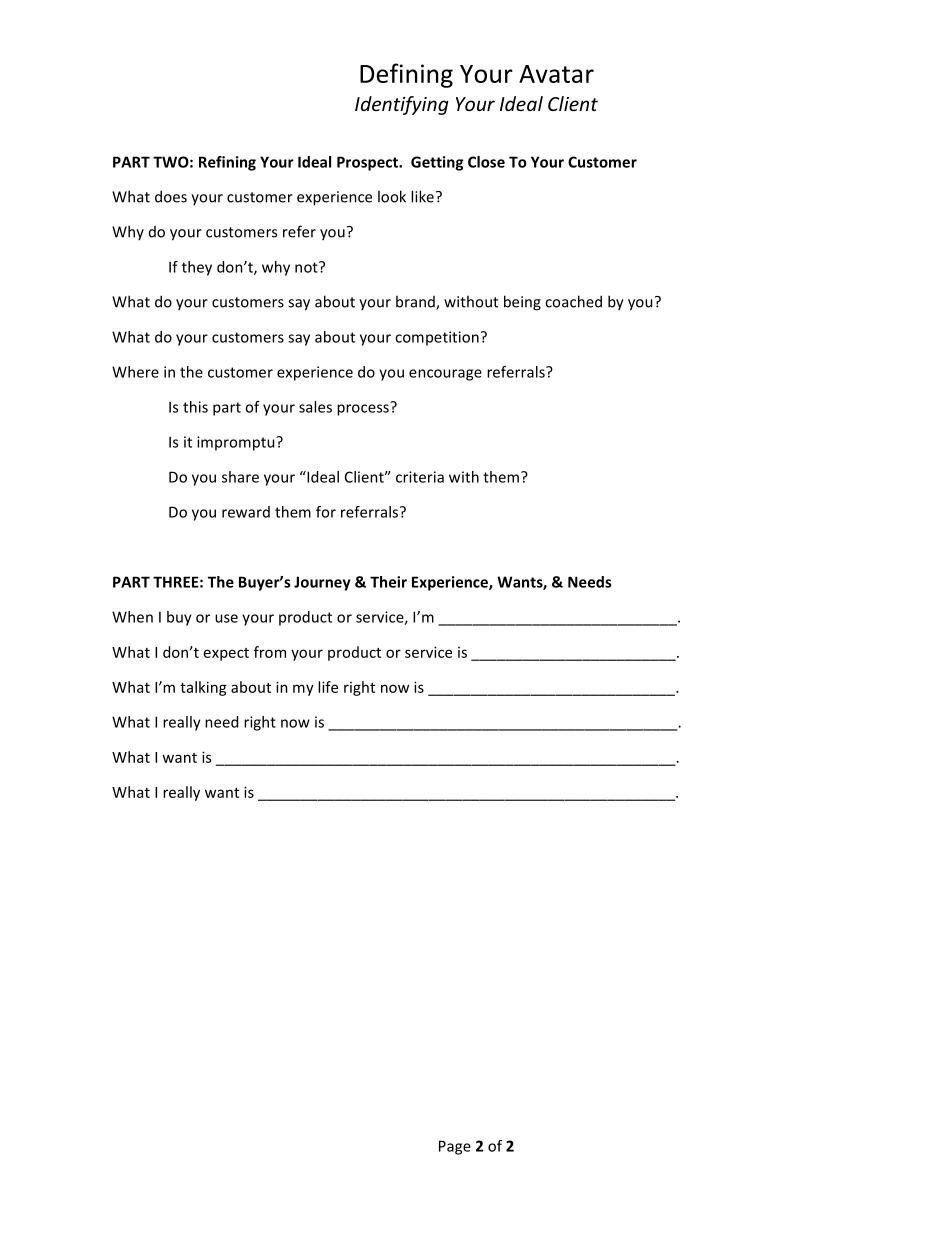  What do you see at coordinates (226, 618) in the image?
I see `use` at bounding box center [226, 618].
